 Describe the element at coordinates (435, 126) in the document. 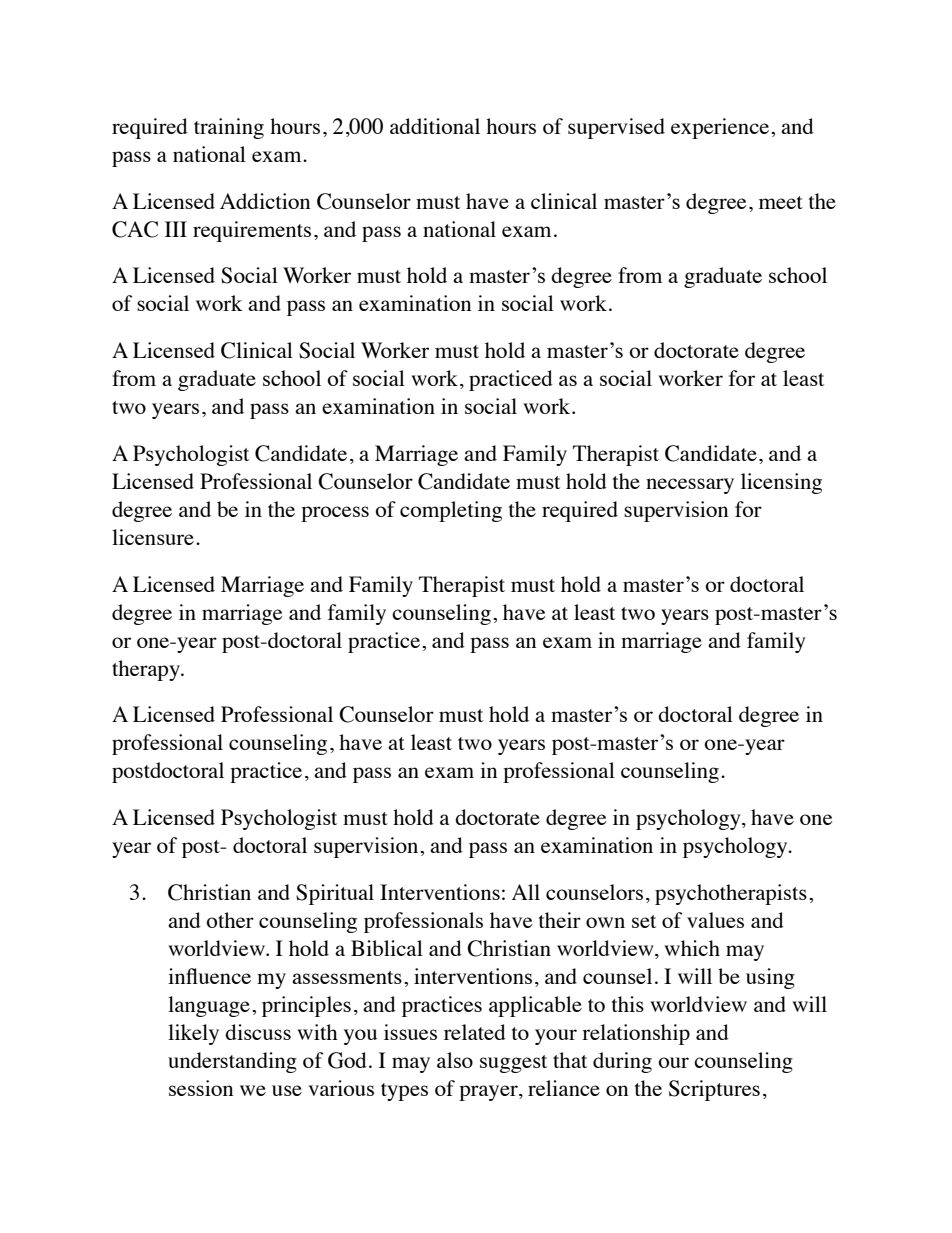

I see `additional` at that location.
